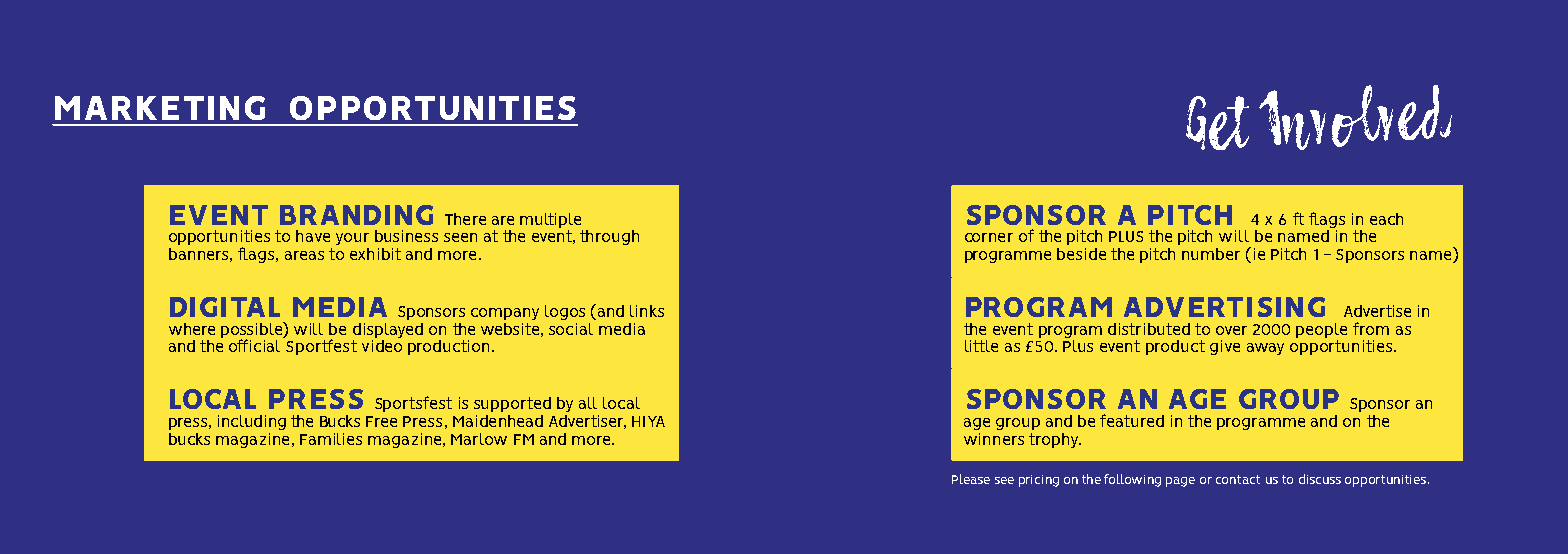 Image resolution: width=1568 pixels, height=554 pixels. Describe the element at coordinates (256, 344) in the screenshot. I see `official` at that location.
